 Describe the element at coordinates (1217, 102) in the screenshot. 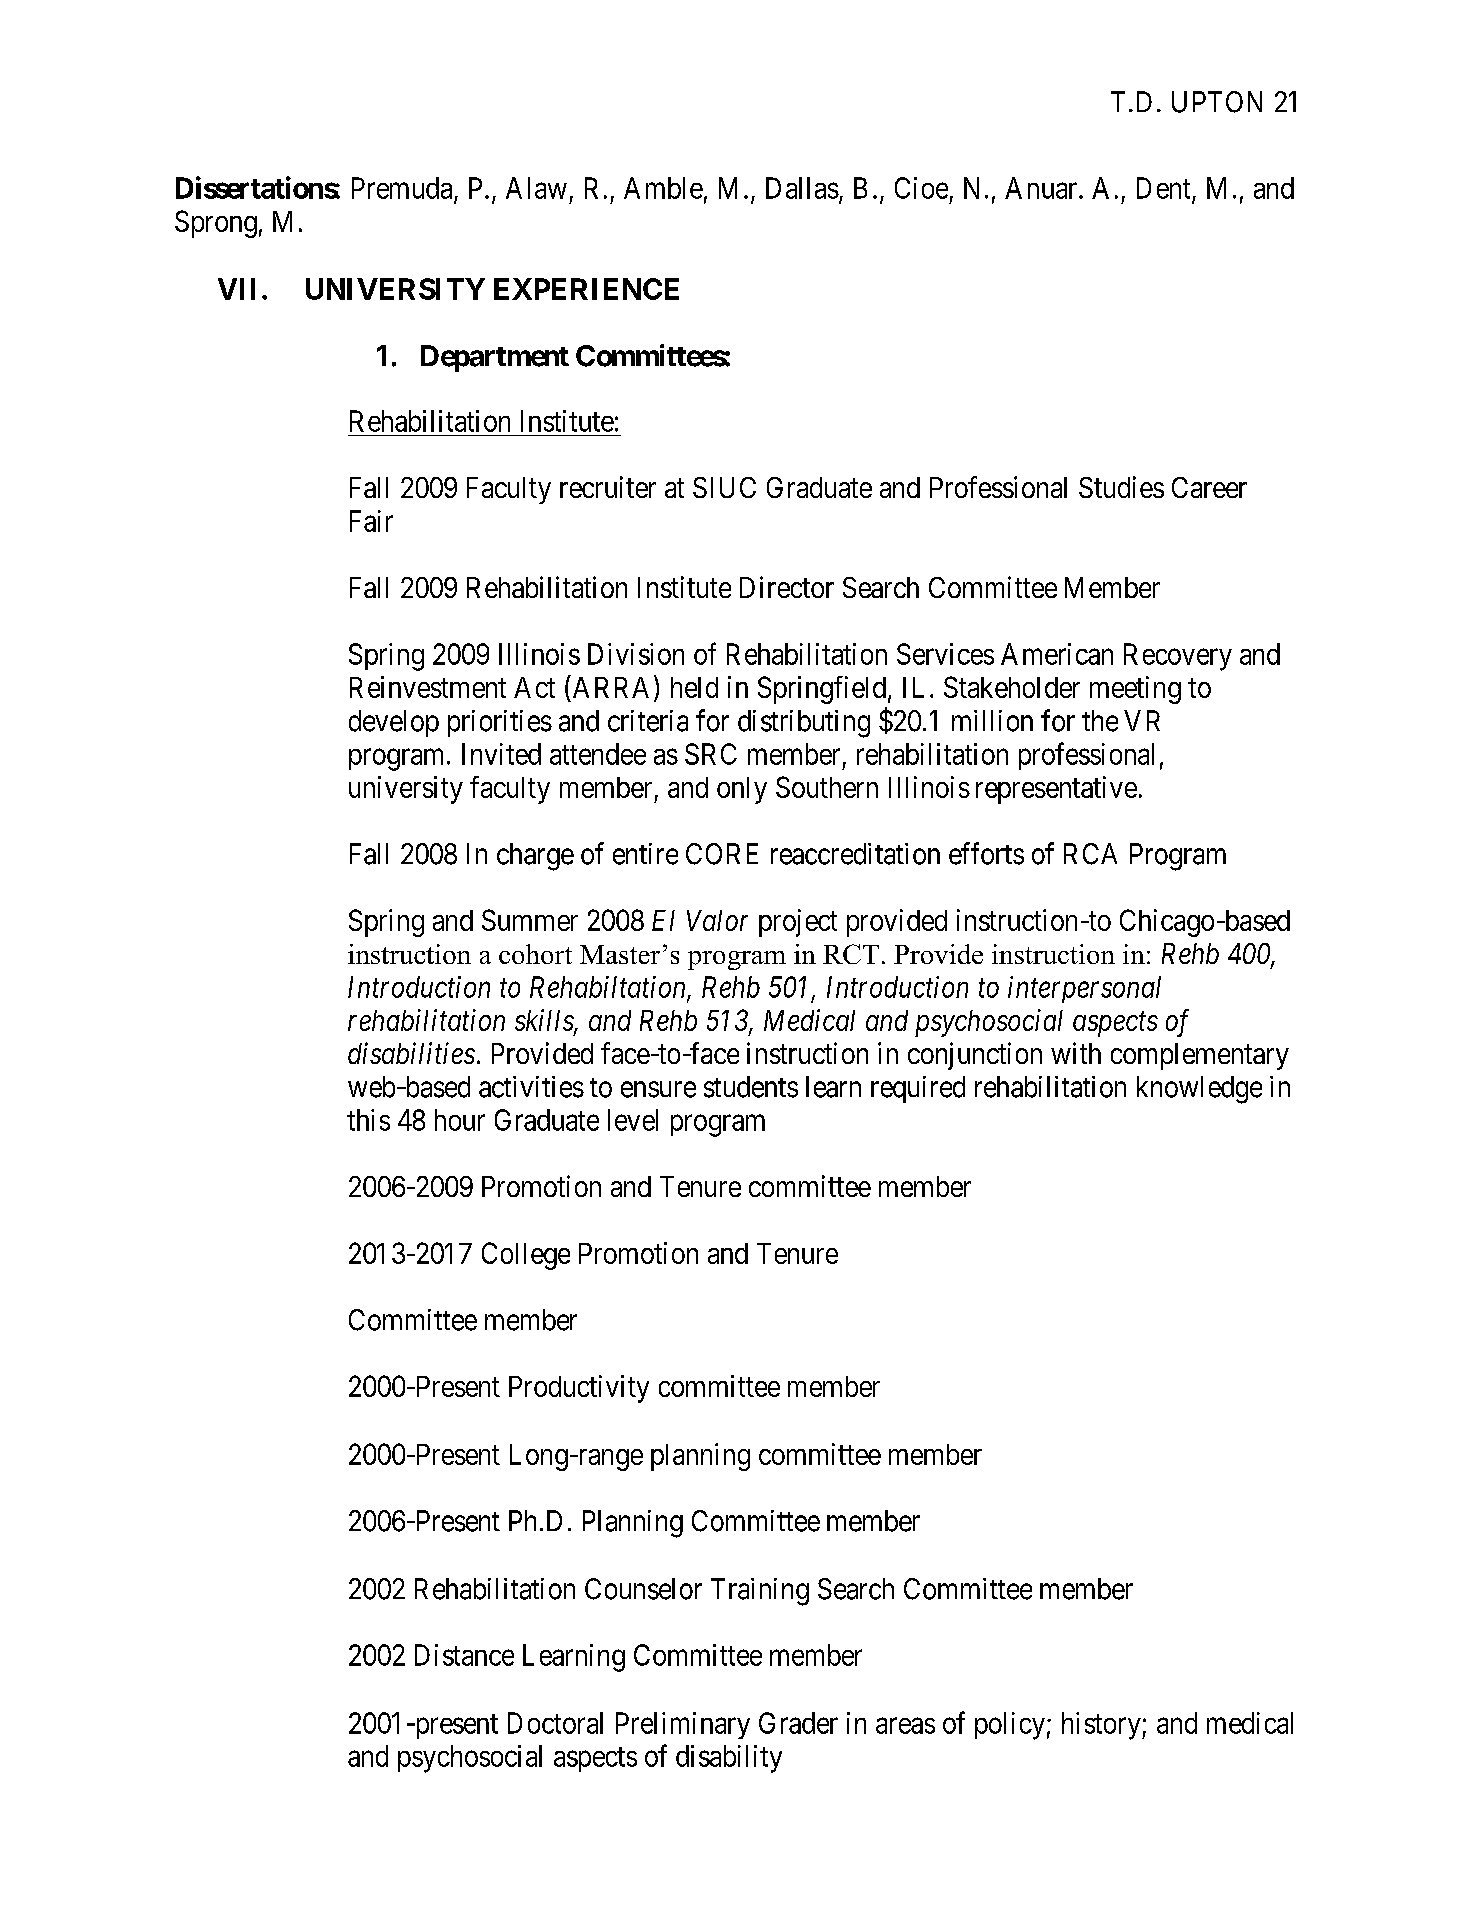

I see `UPTON` at that location.
